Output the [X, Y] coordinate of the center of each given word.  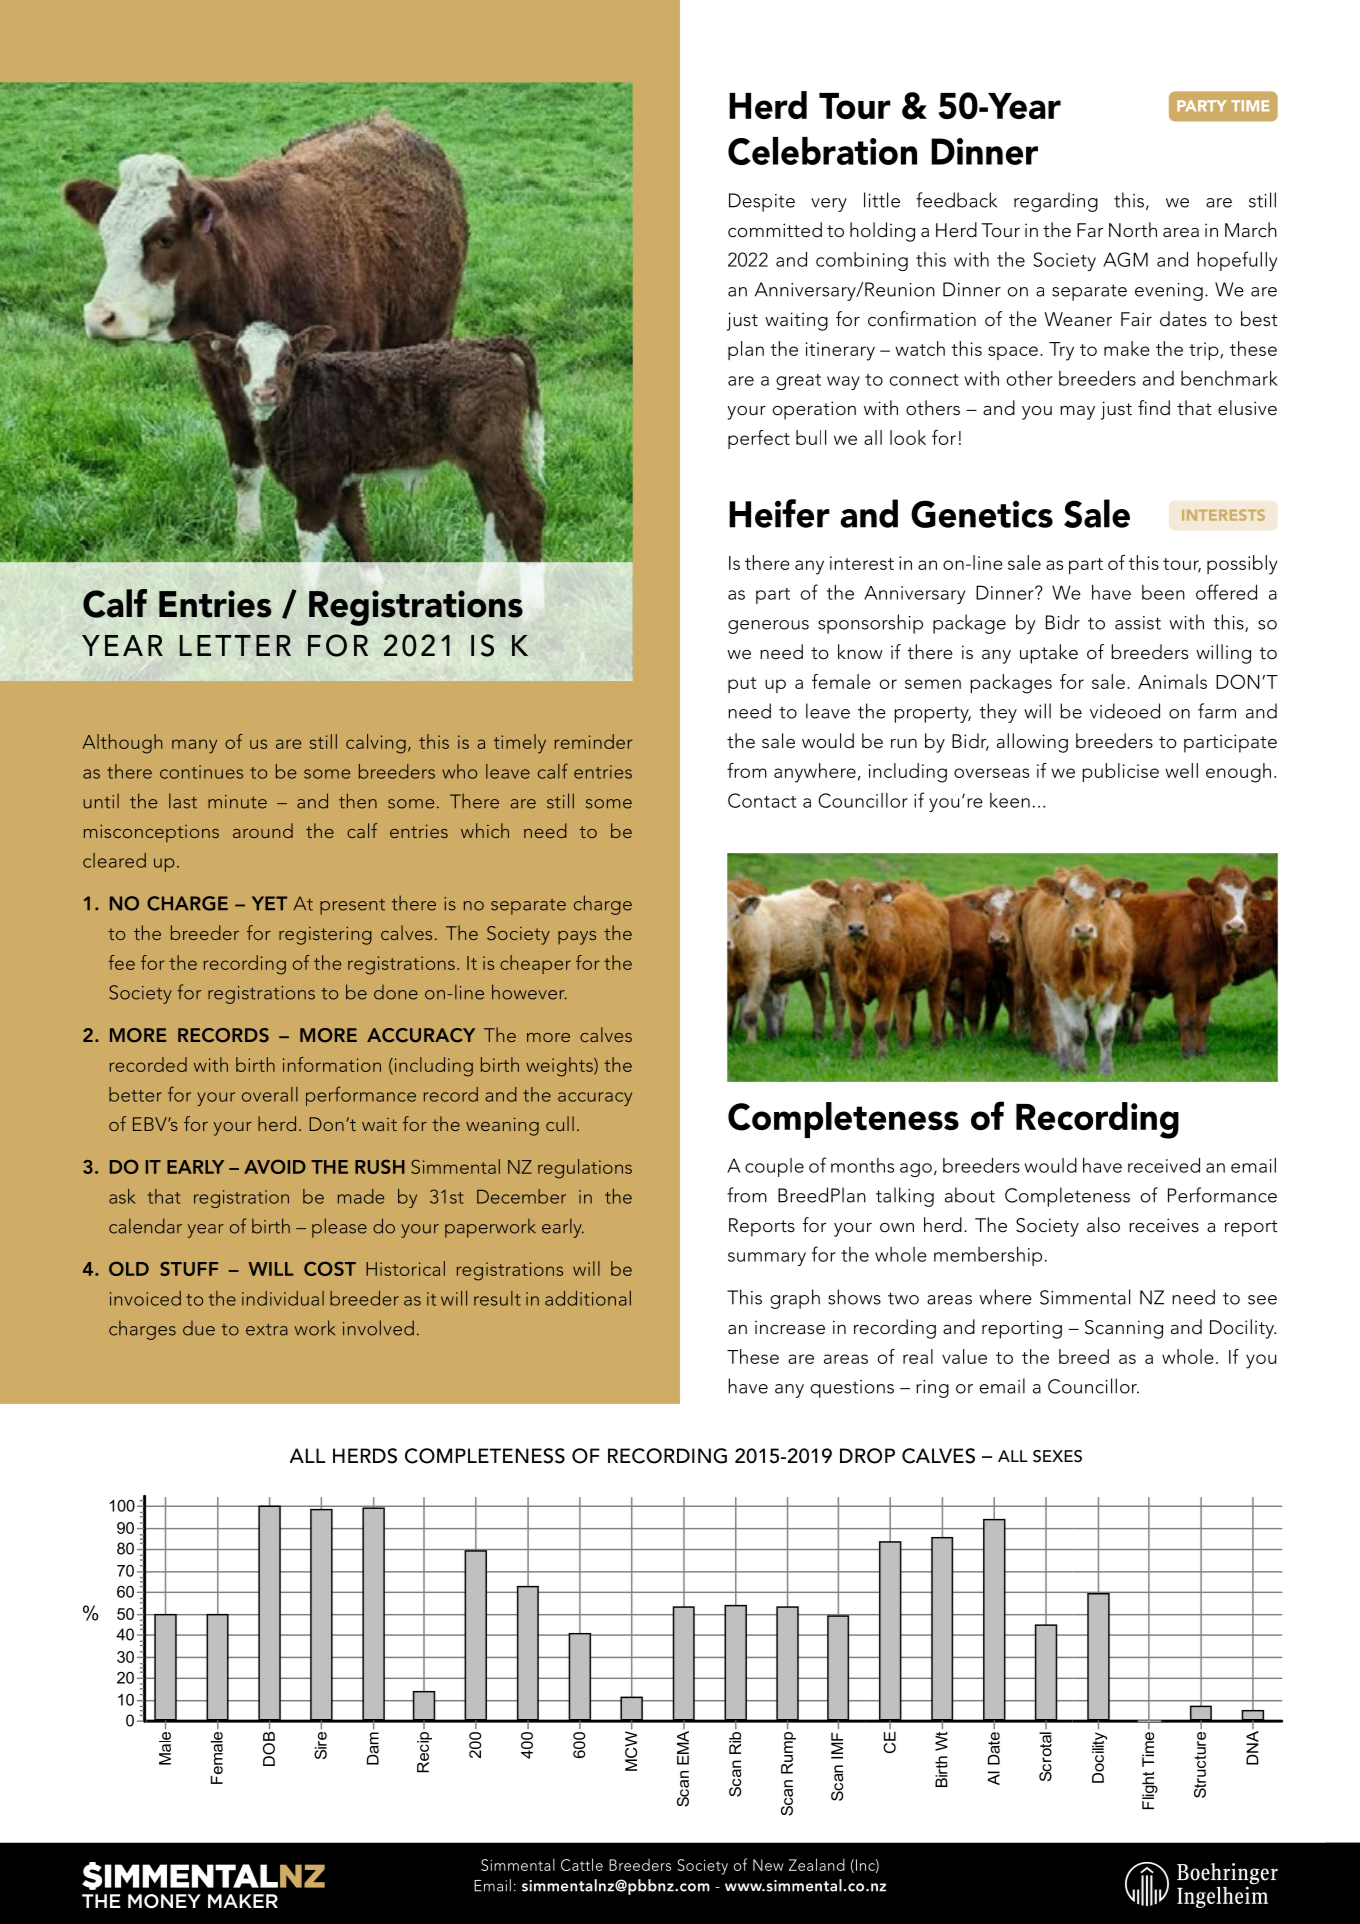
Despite [762, 202]
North [1133, 230]
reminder [593, 741]
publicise [1120, 772]
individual [283, 1298]
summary [767, 1259]
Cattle [582, 1864]
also [1103, 1225]
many [194, 746]
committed [775, 230]
